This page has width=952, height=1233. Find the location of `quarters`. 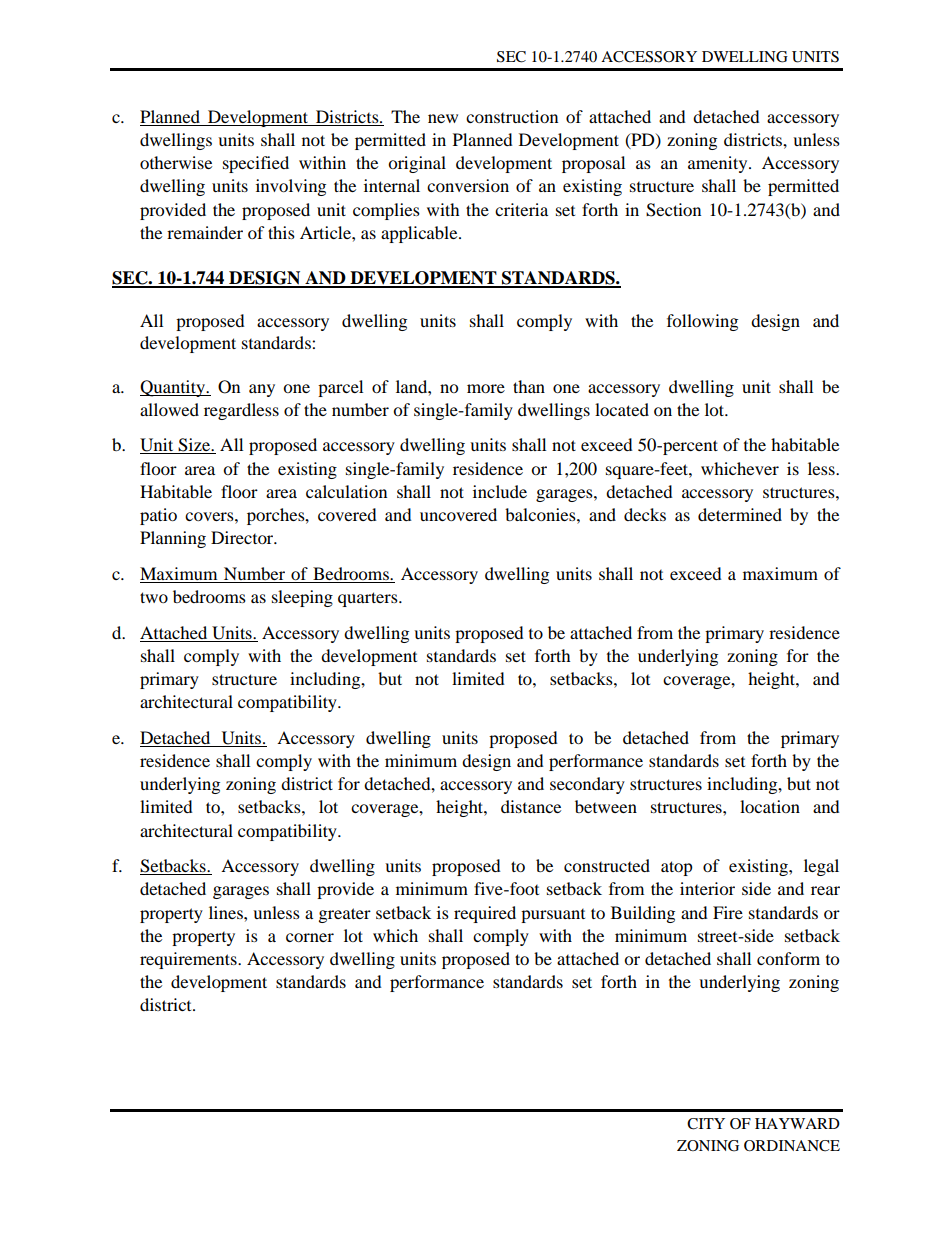

quarters is located at coordinates (369, 599).
